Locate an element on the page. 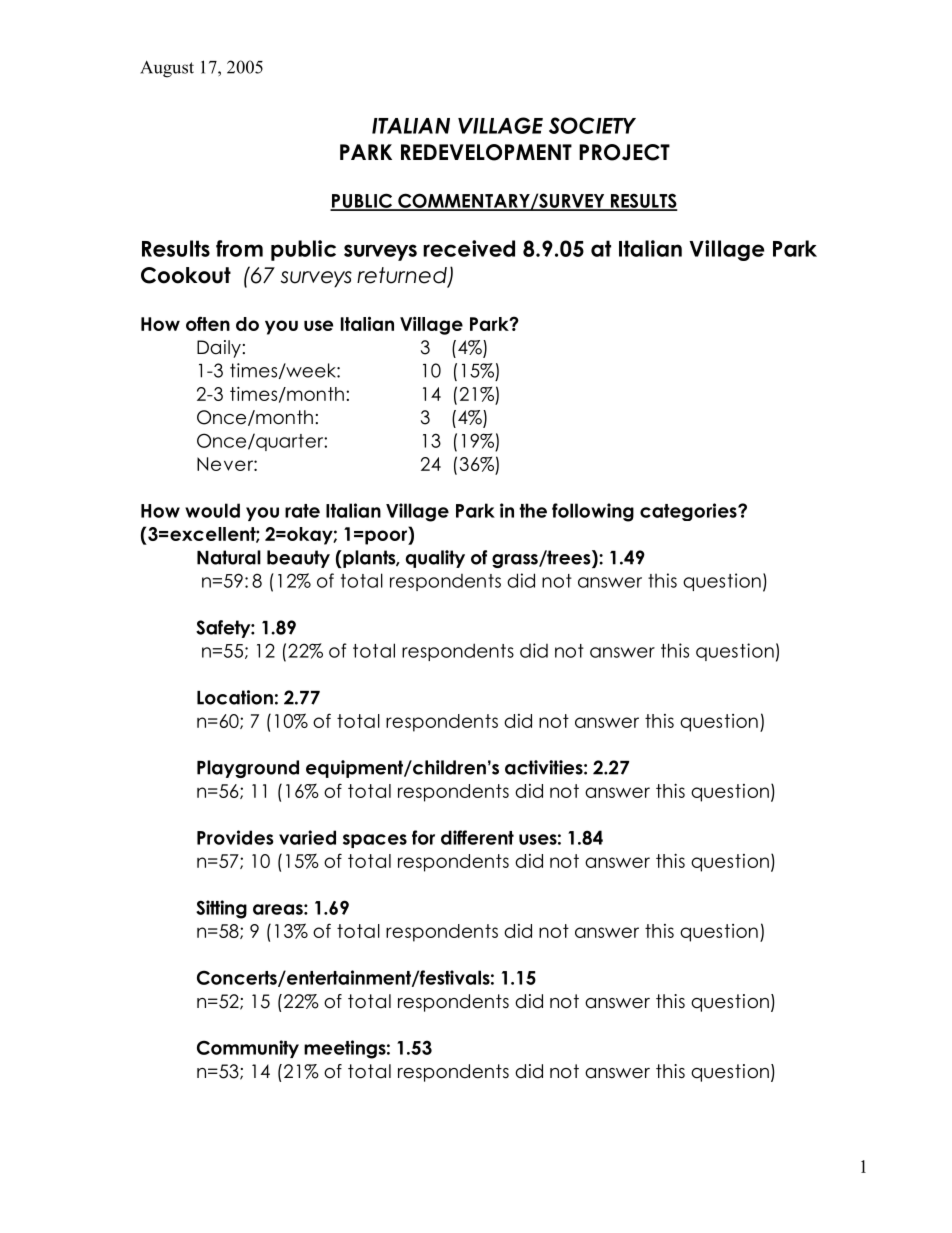 The image size is (952, 1233). Natural is located at coordinates (229, 557).
